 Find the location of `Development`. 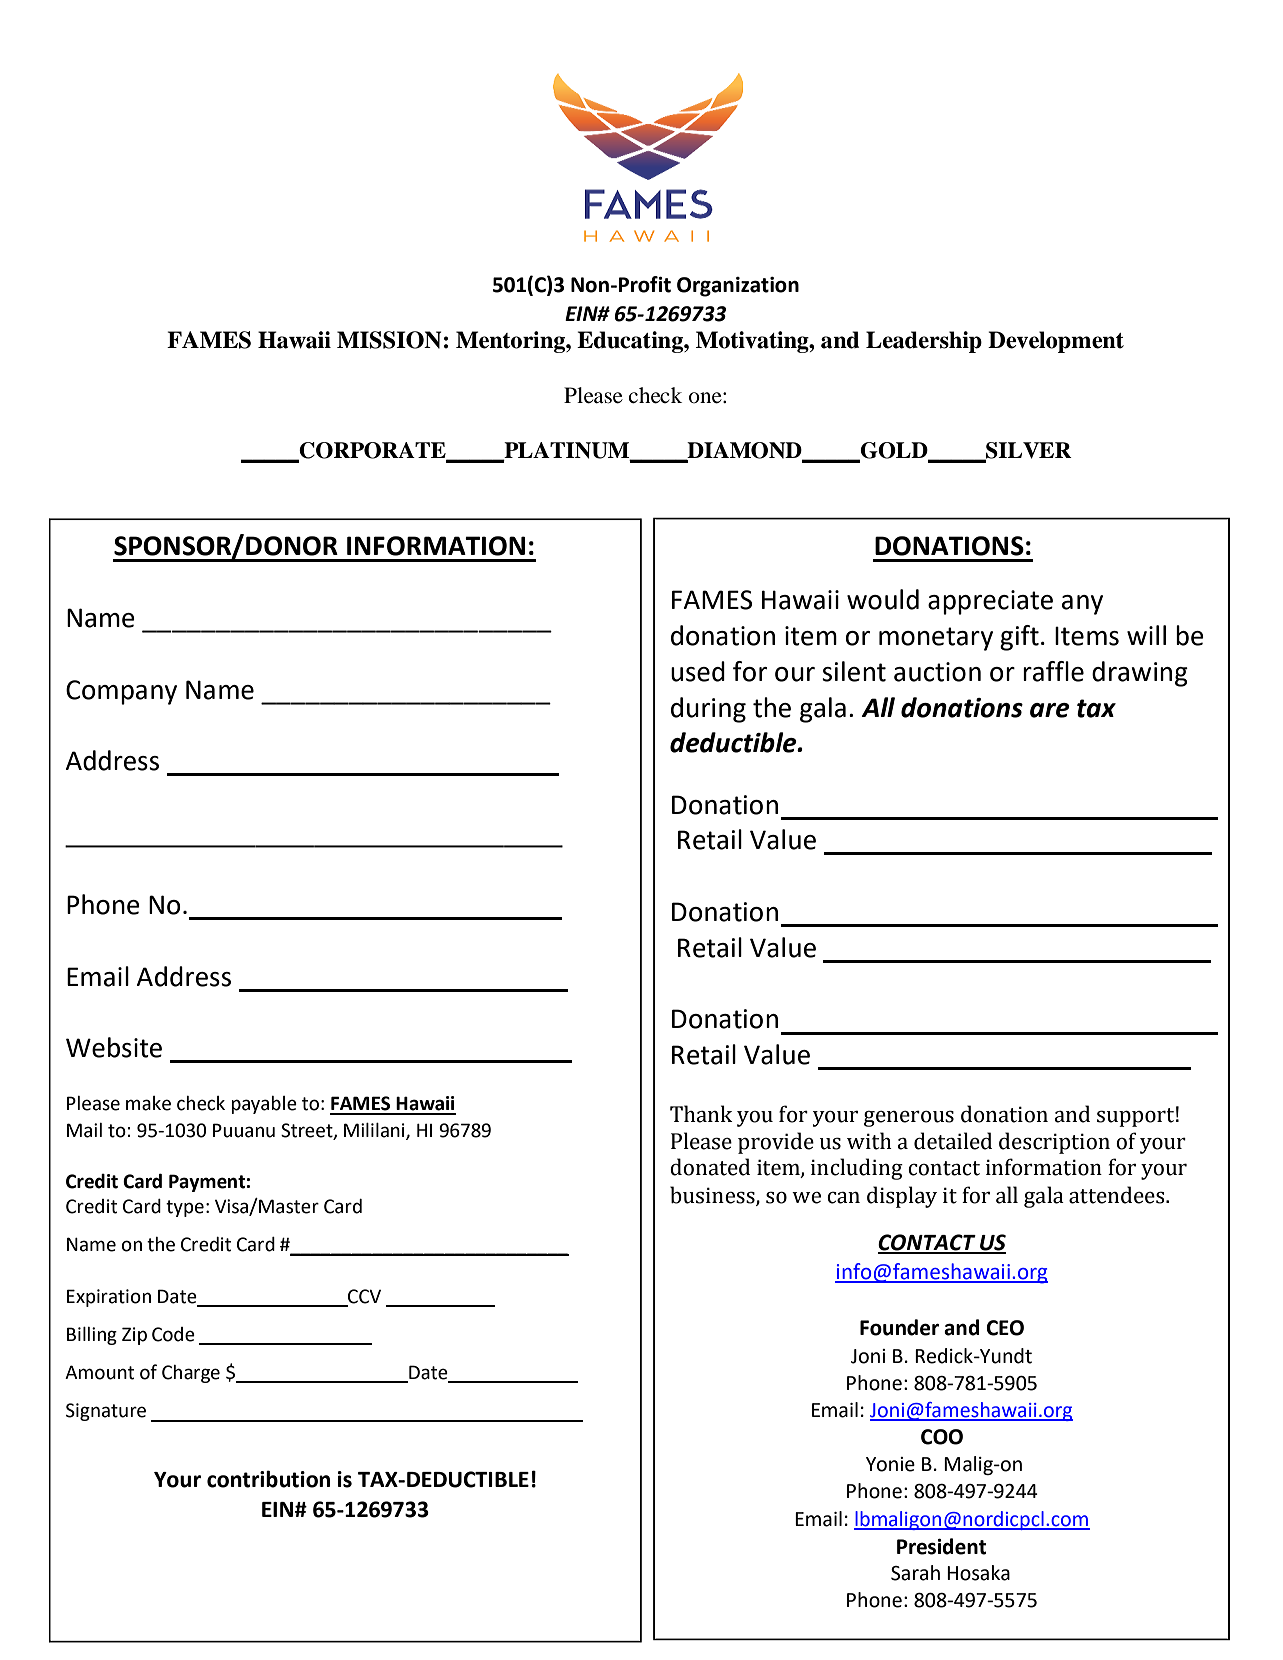

Development is located at coordinates (1056, 342).
